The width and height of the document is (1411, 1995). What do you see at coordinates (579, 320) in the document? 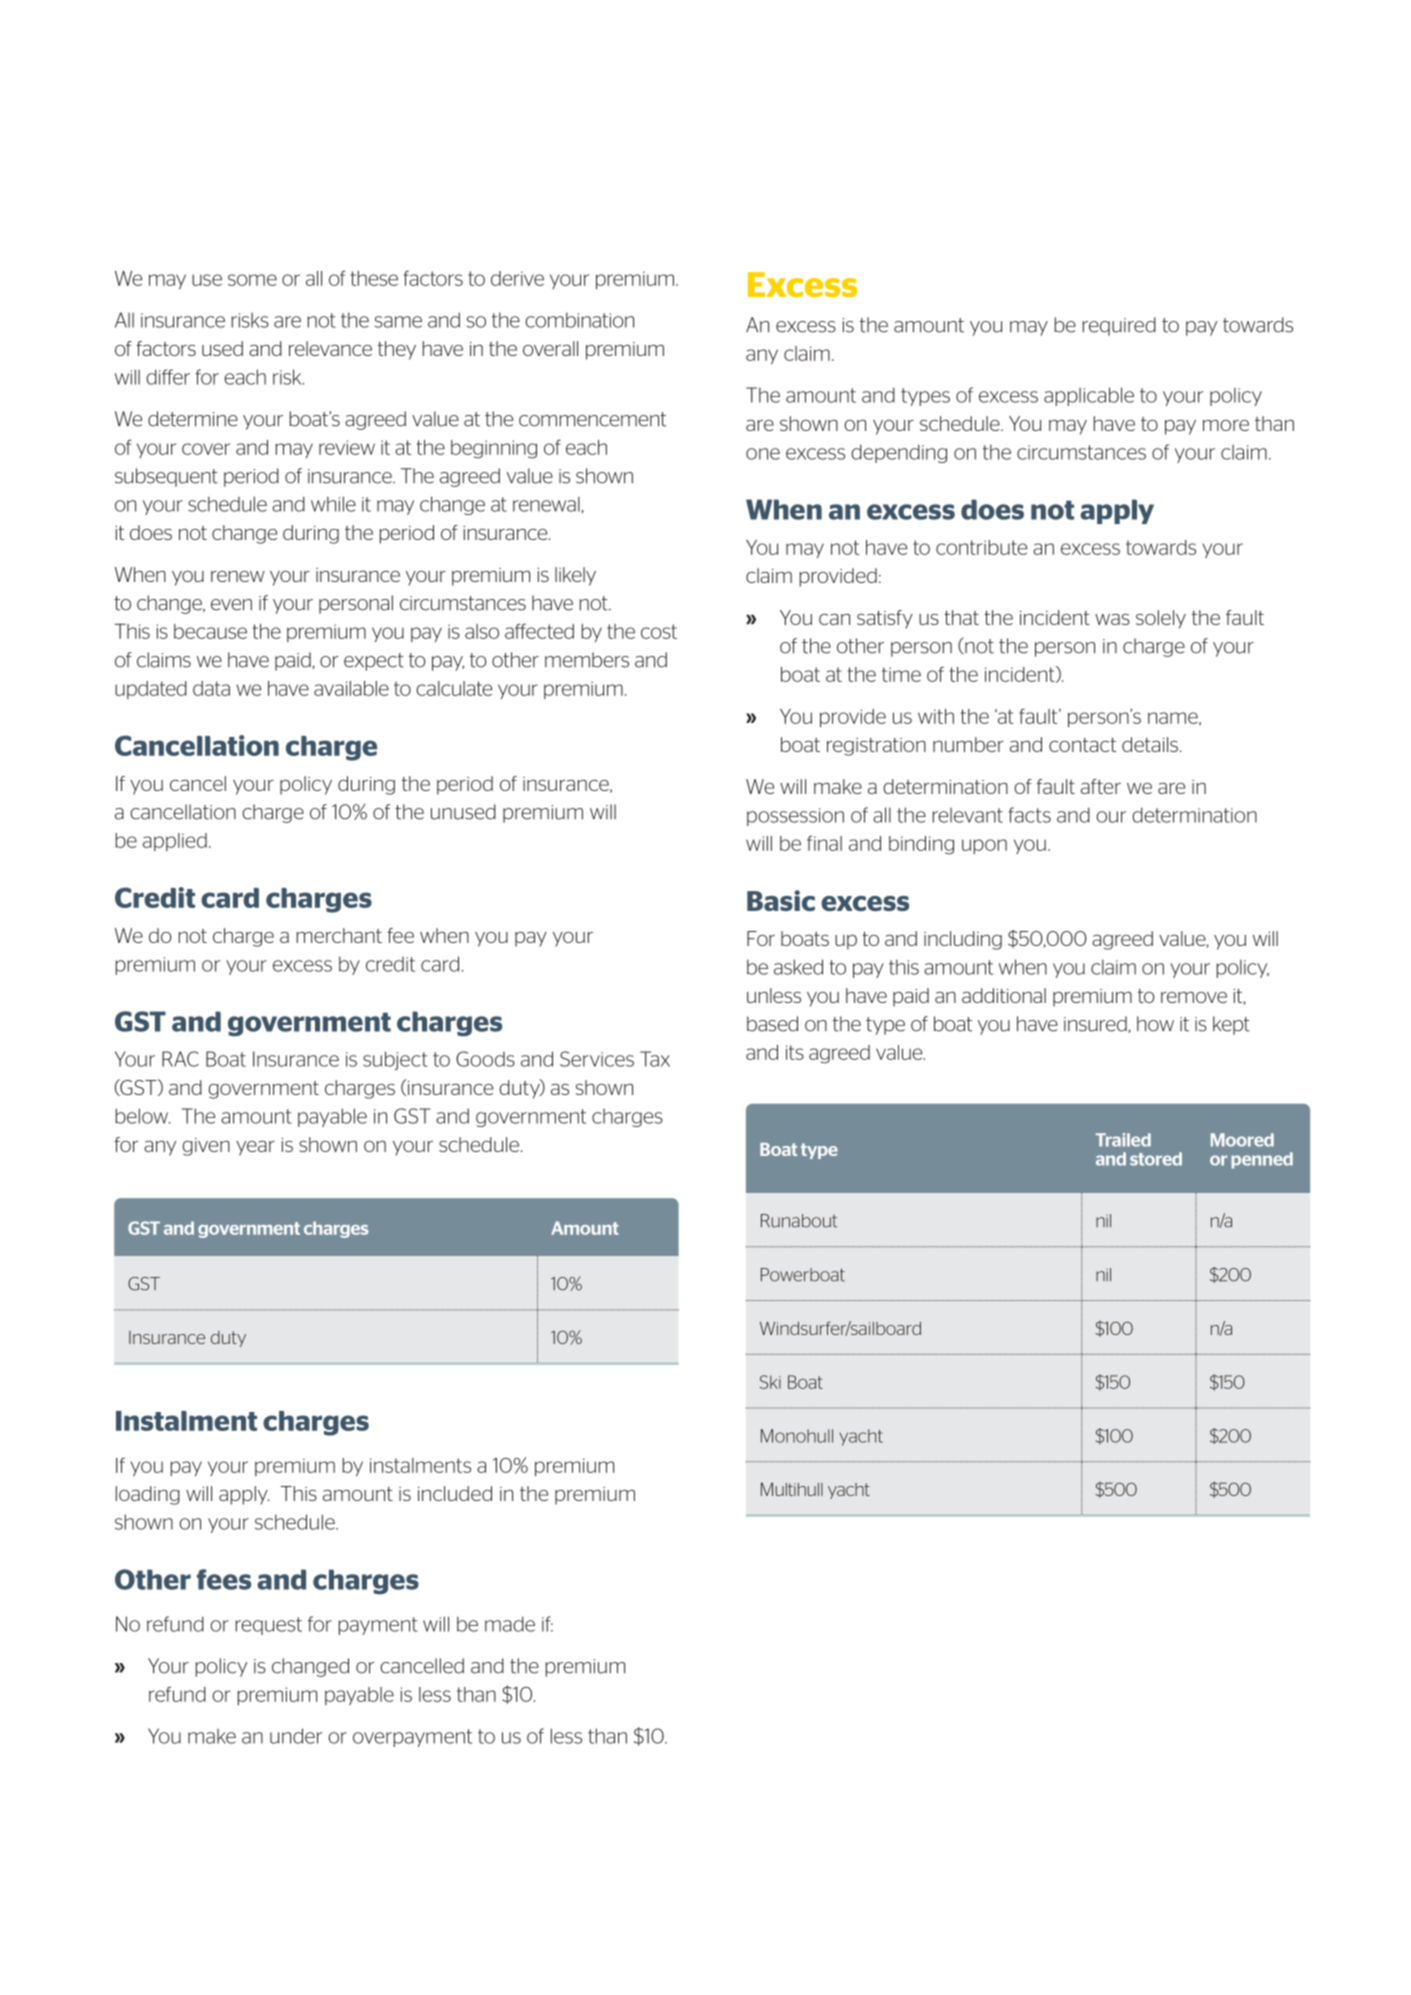
I see `combination` at bounding box center [579, 320].
